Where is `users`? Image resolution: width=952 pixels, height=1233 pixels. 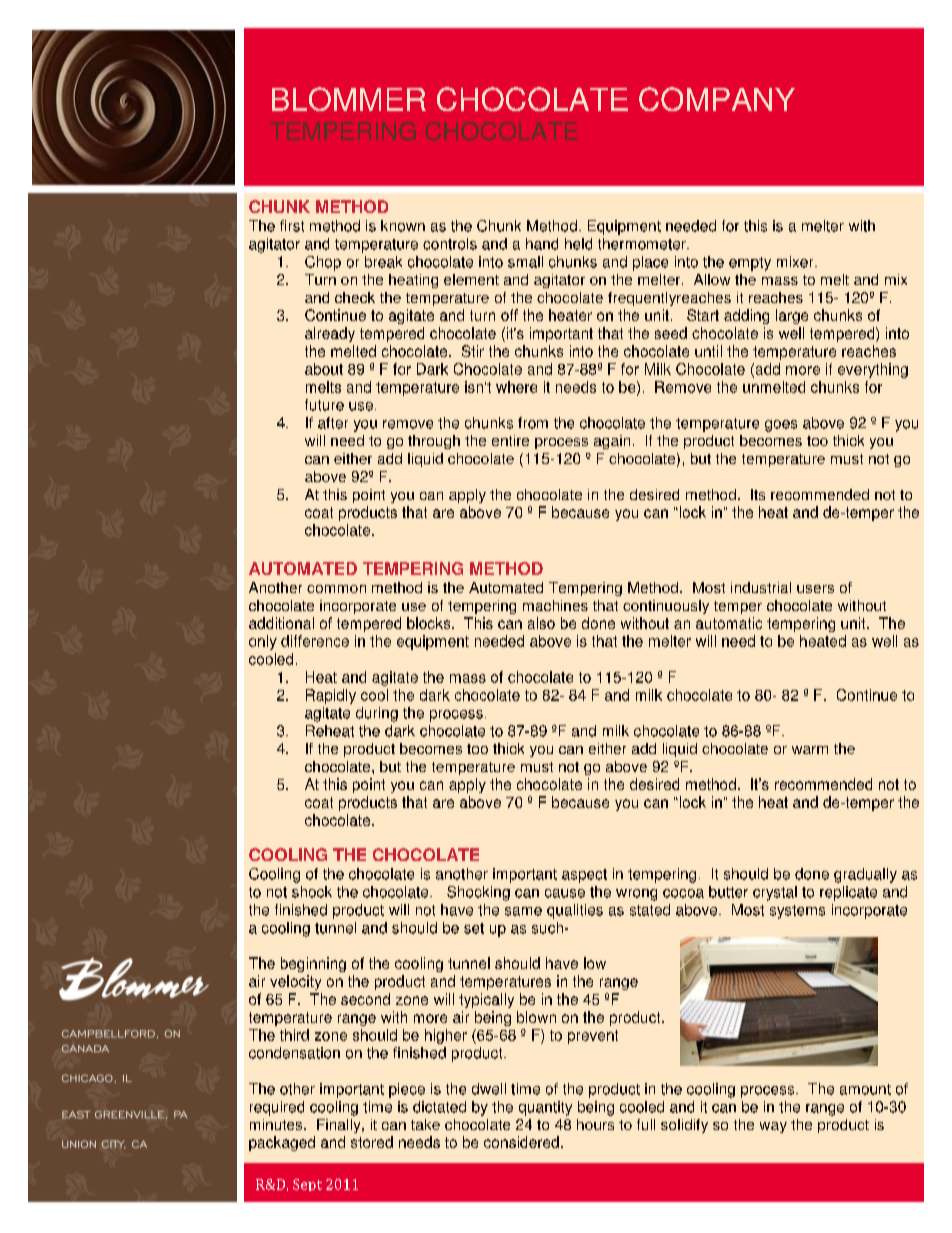 users is located at coordinates (815, 589).
